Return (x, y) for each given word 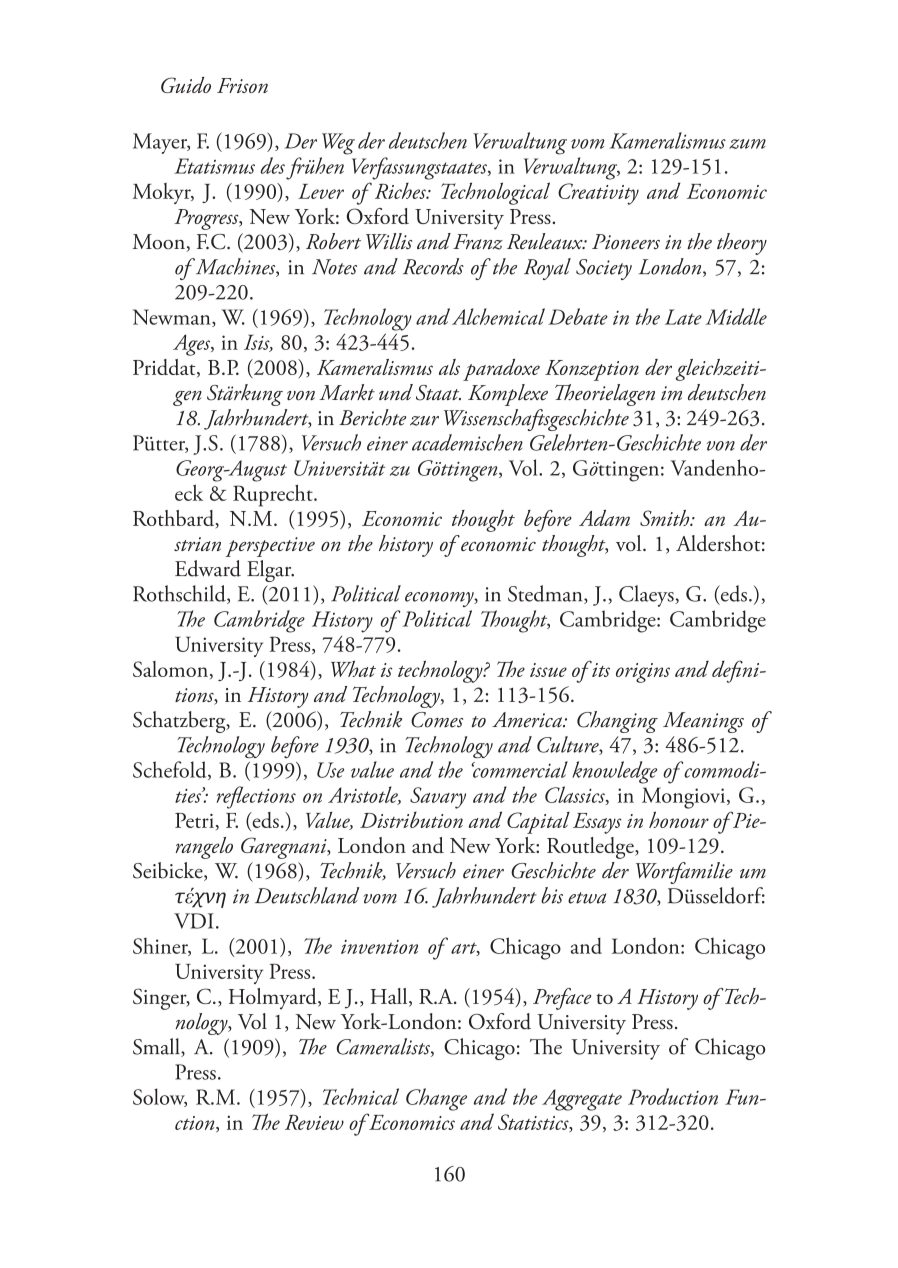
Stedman (546, 594)
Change (436, 1099)
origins (643, 673)
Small (157, 1047)
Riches (401, 190)
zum (747, 144)
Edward (208, 568)
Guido (186, 85)
